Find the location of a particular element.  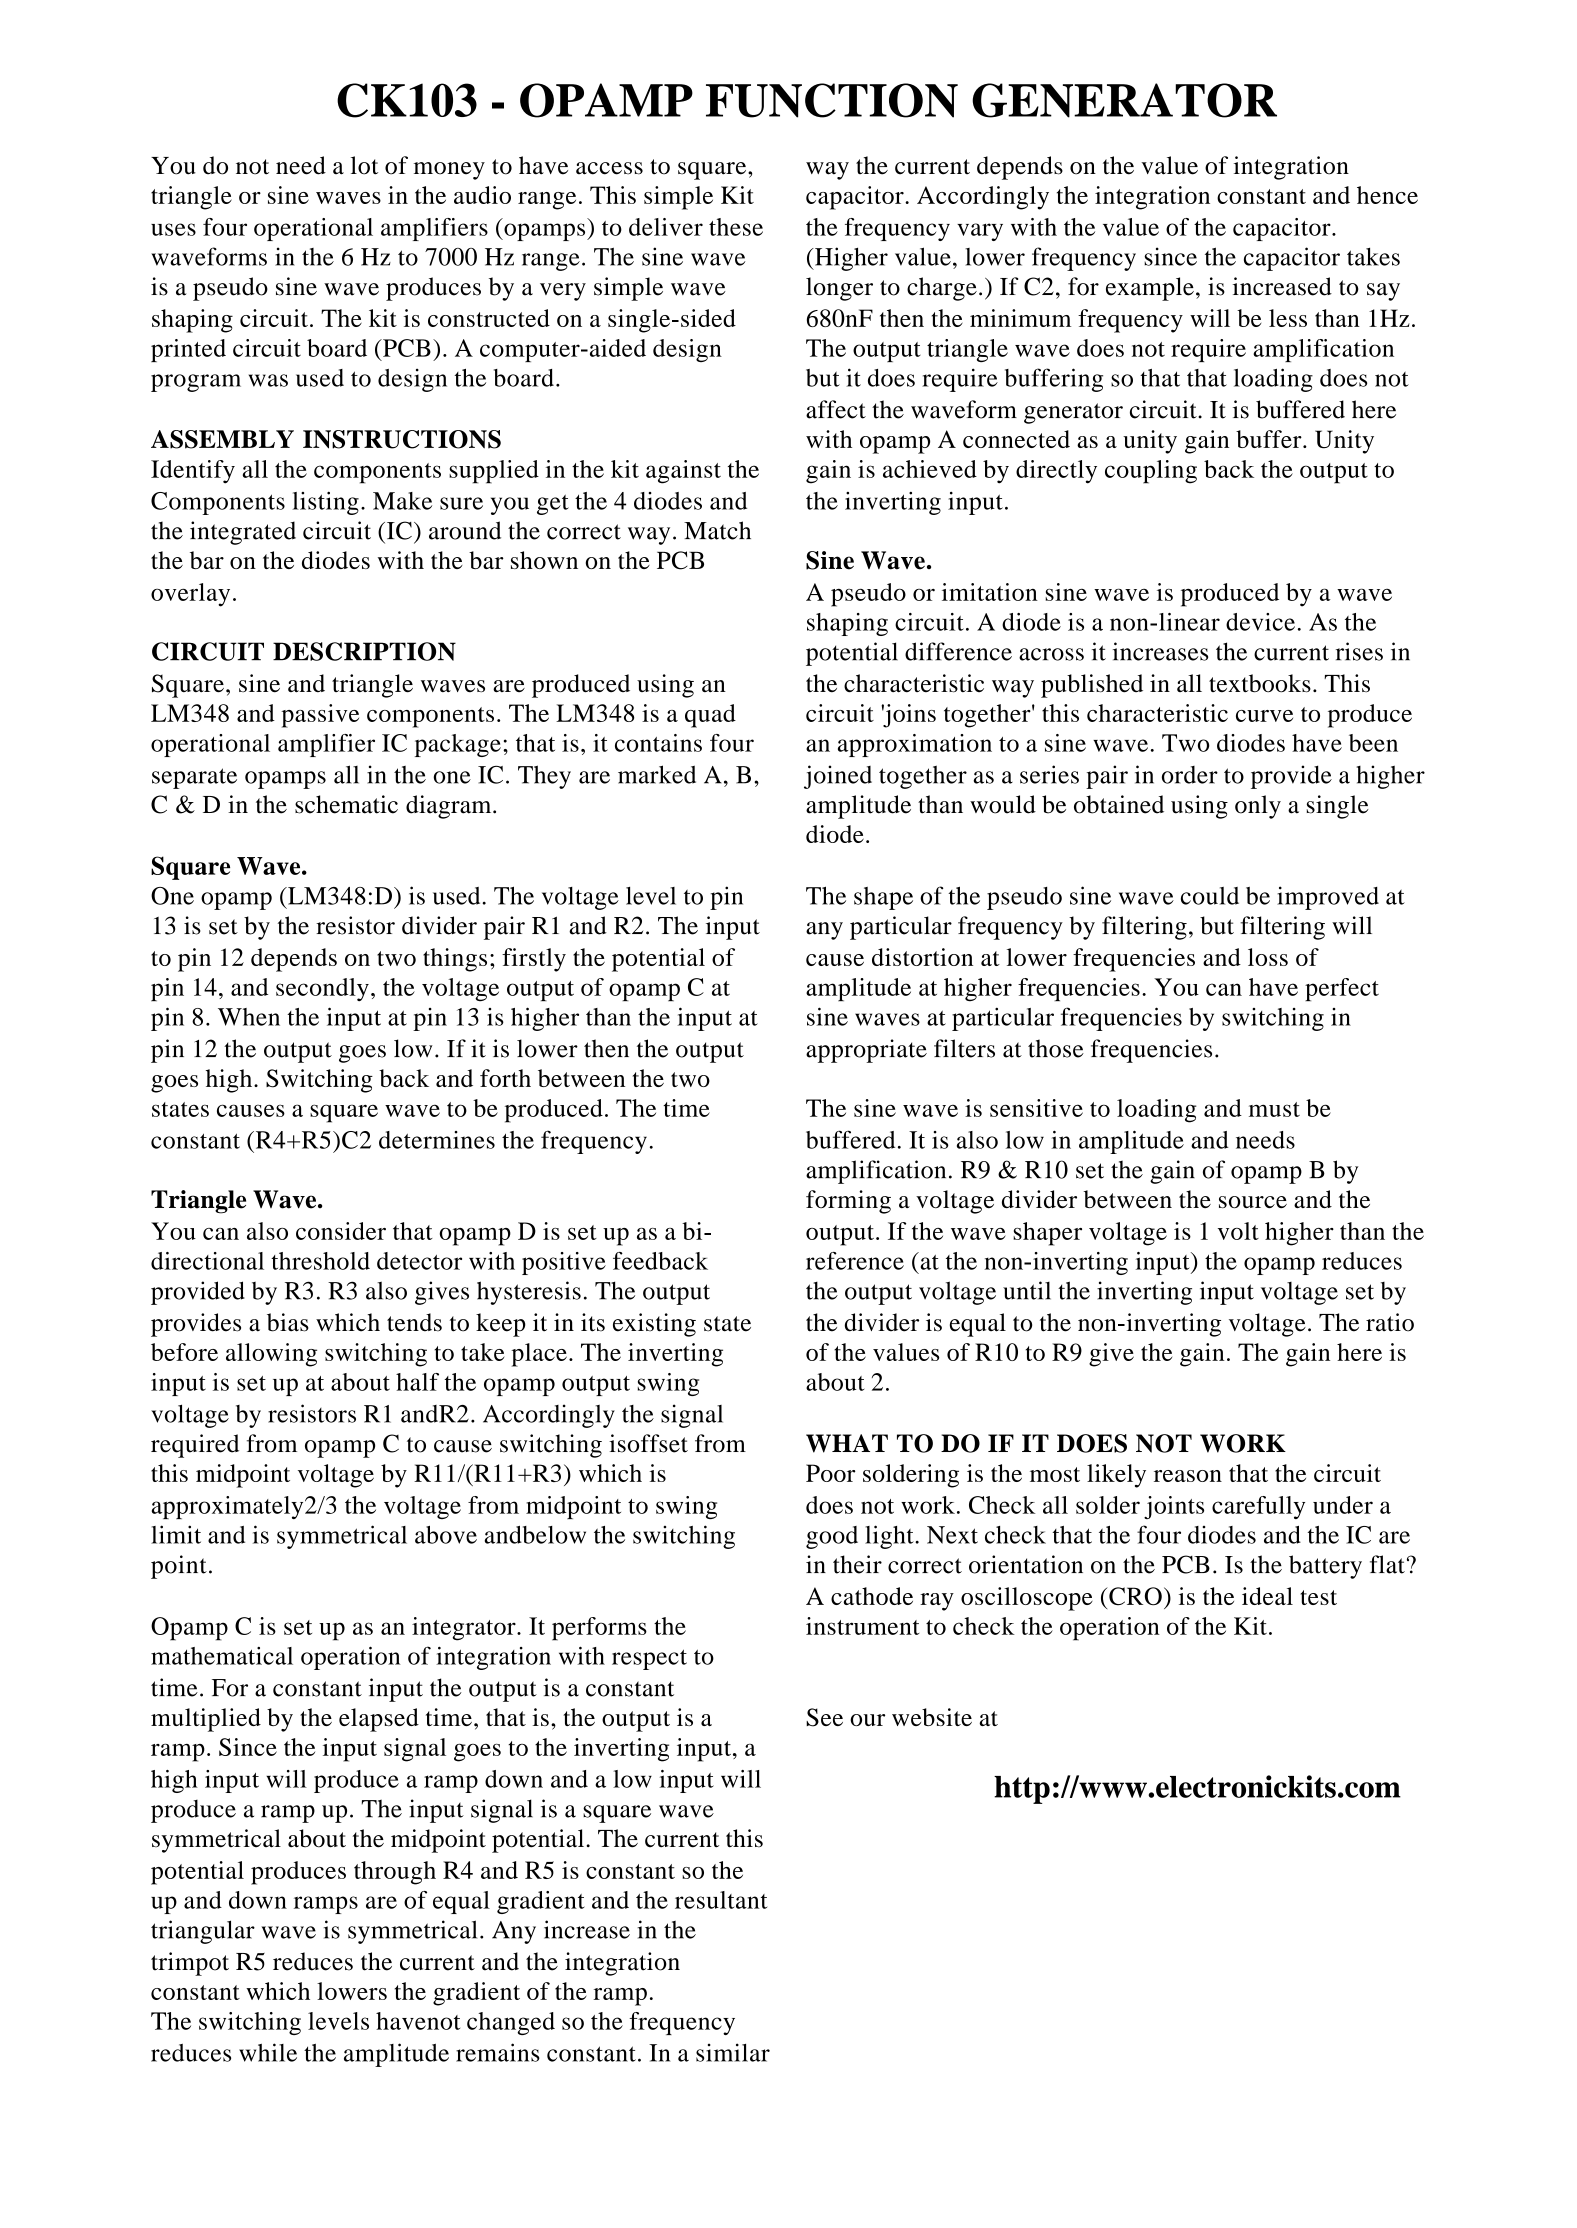

must is located at coordinates (1274, 1109).
